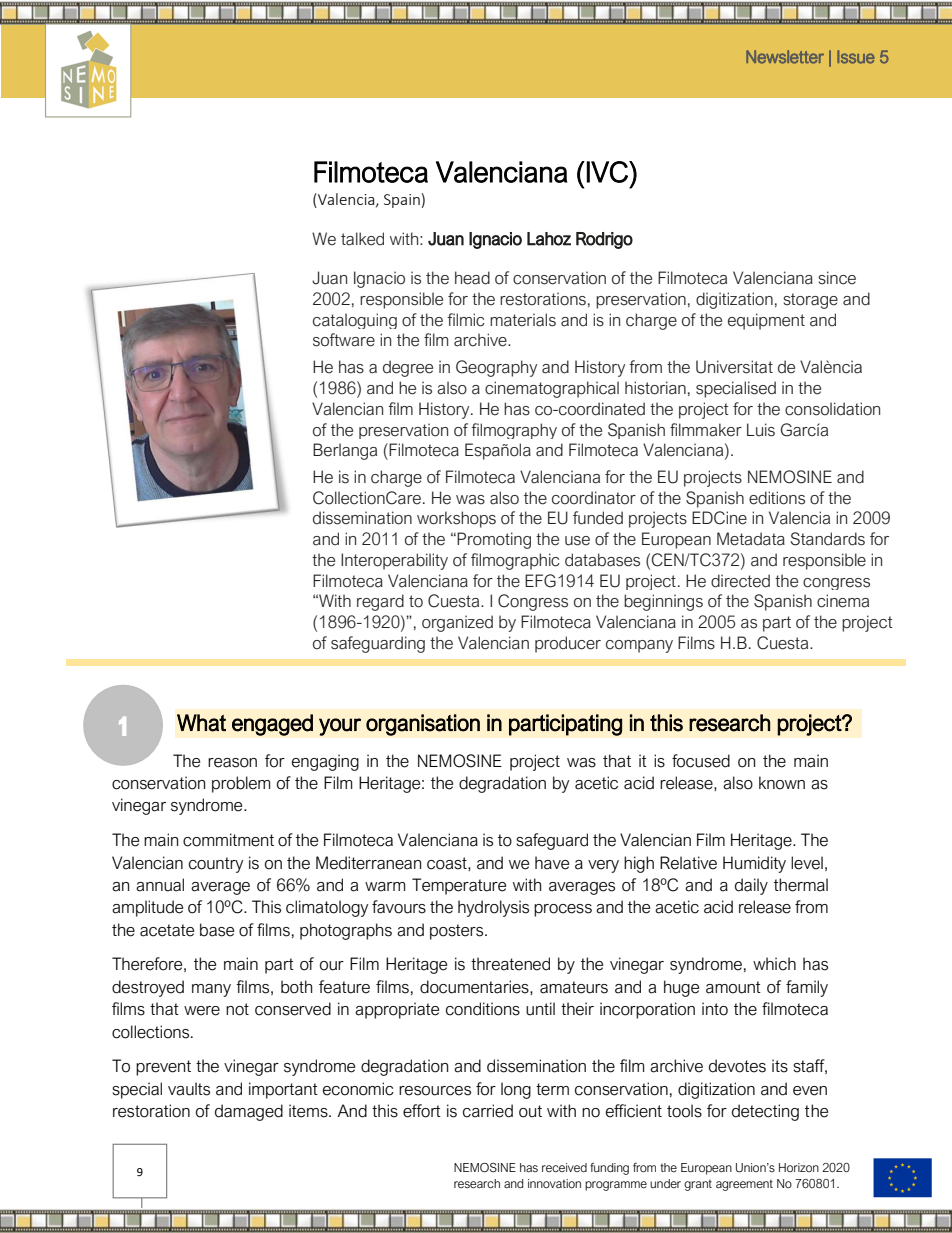 The height and width of the screenshot is (1233, 952). What do you see at coordinates (344, 340) in the screenshot?
I see `software` at bounding box center [344, 340].
